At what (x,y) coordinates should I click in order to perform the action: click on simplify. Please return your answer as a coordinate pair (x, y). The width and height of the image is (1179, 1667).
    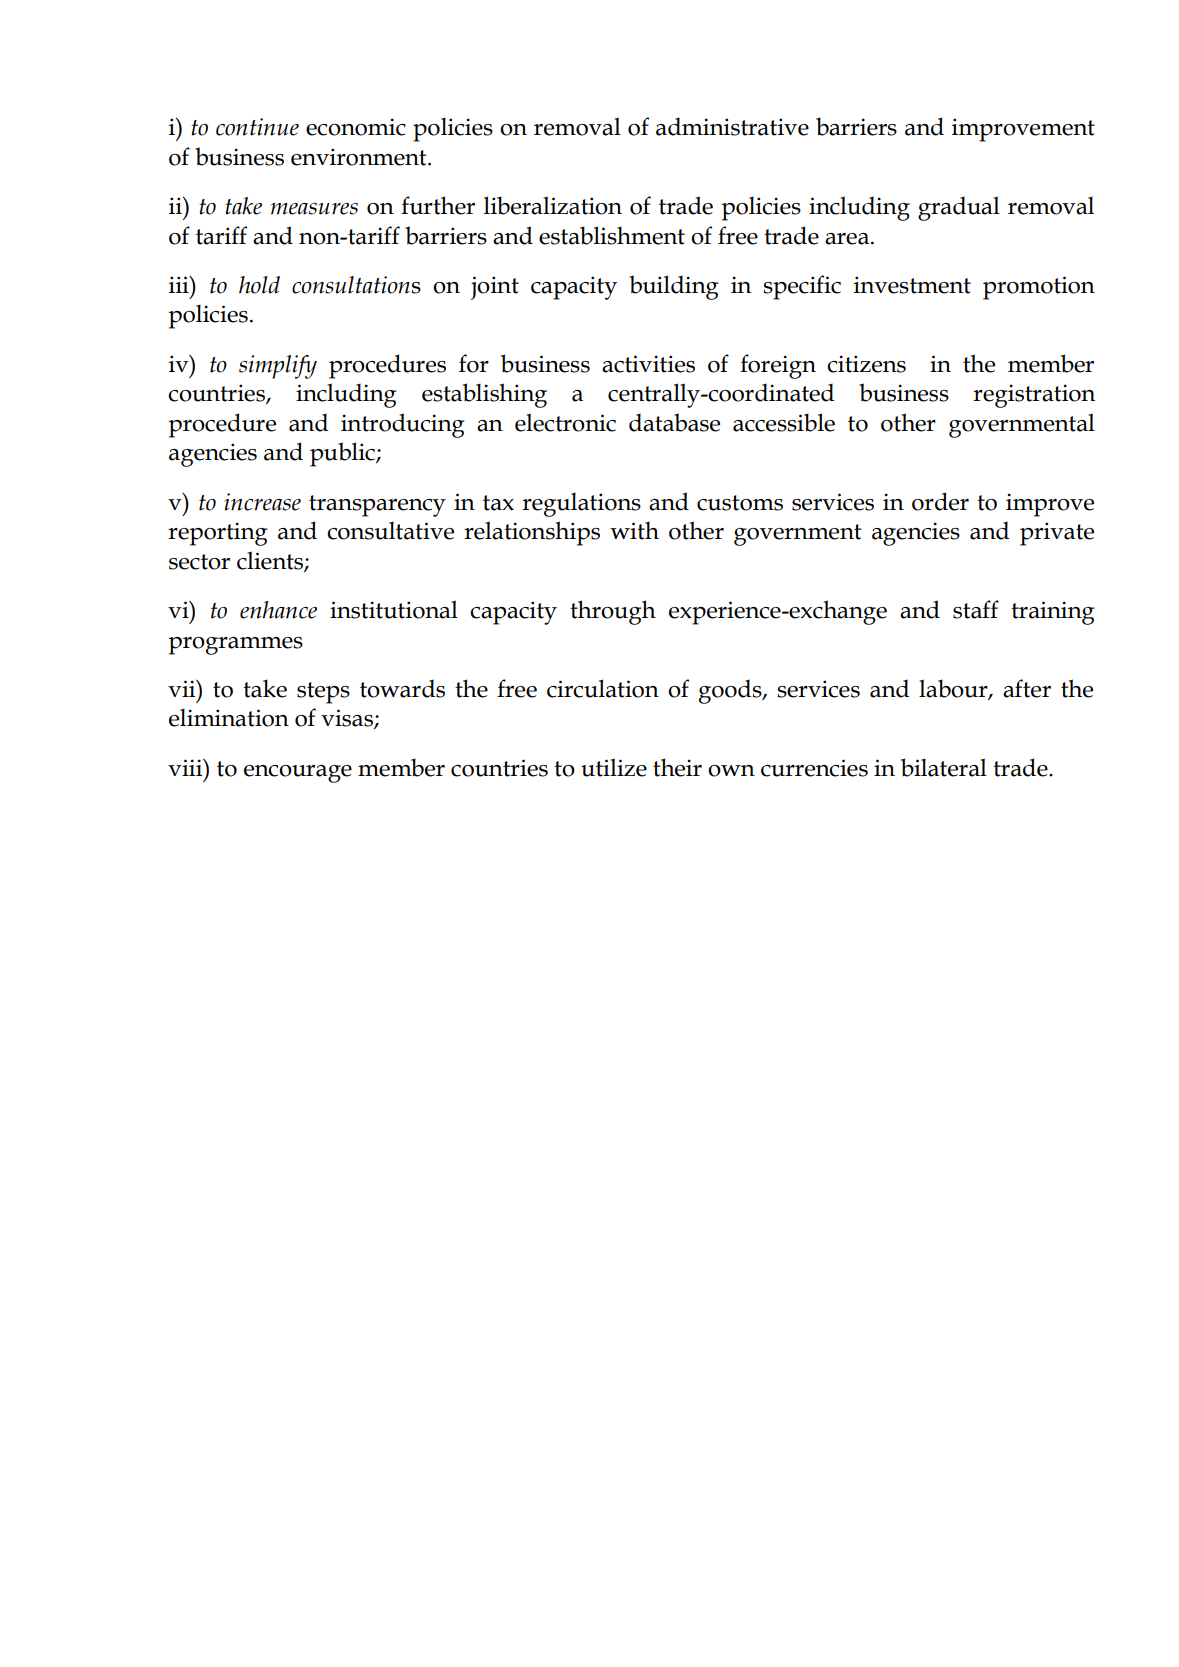
    Looking at the image, I should click on (278, 367).
